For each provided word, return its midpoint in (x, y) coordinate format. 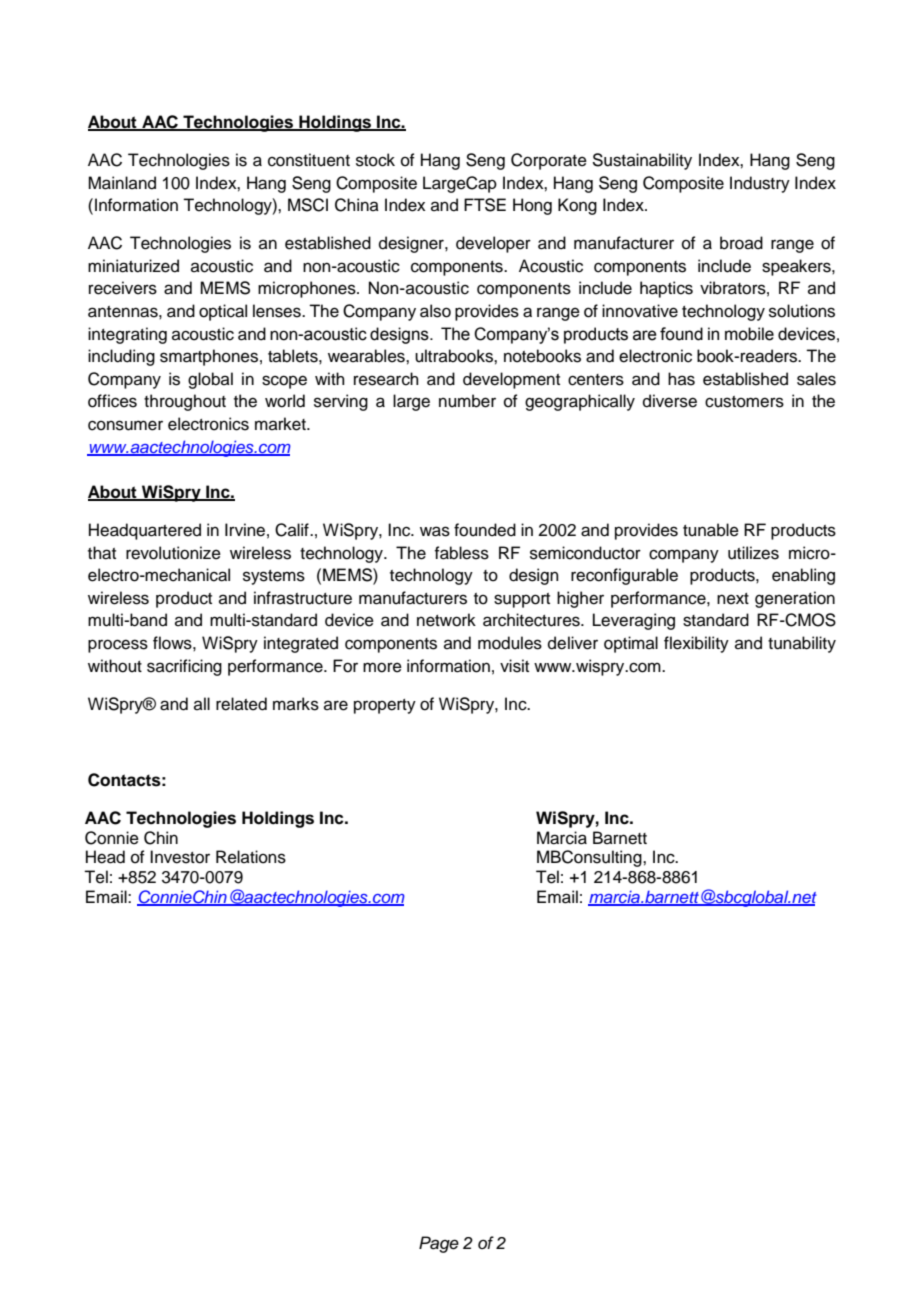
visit (514, 666)
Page (439, 1244)
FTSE (485, 205)
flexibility (696, 644)
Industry (760, 184)
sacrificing (184, 667)
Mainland (122, 183)
